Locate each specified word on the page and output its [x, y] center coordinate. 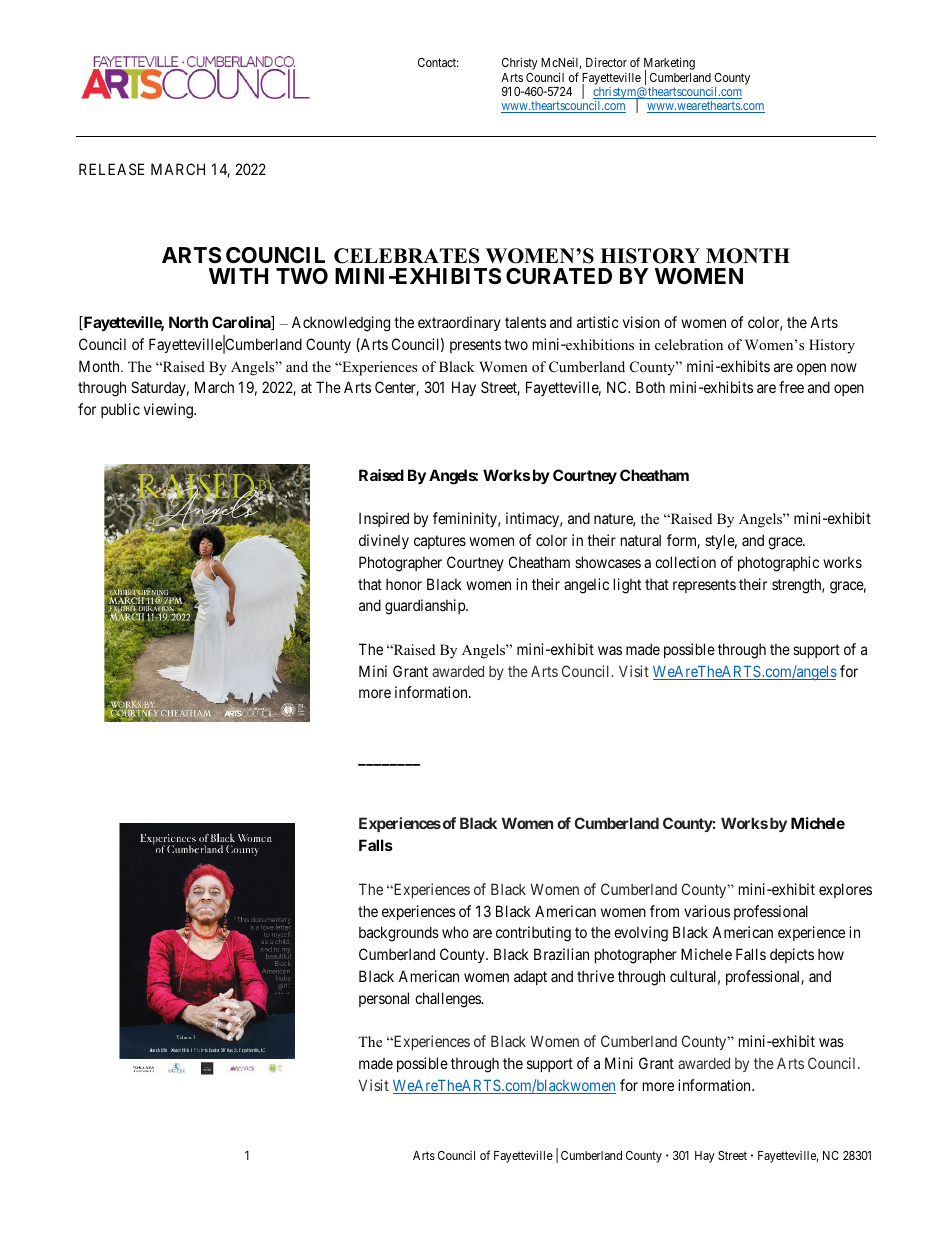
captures [440, 542]
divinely [384, 541]
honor [404, 584]
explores [845, 890]
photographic [778, 564]
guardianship [426, 607]
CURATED [559, 276]
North [188, 322]
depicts [792, 955]
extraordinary [459, 323]
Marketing [669, 65]
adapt [530, 978]
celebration [689, 344]
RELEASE [111, 169]
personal [384, 999]
